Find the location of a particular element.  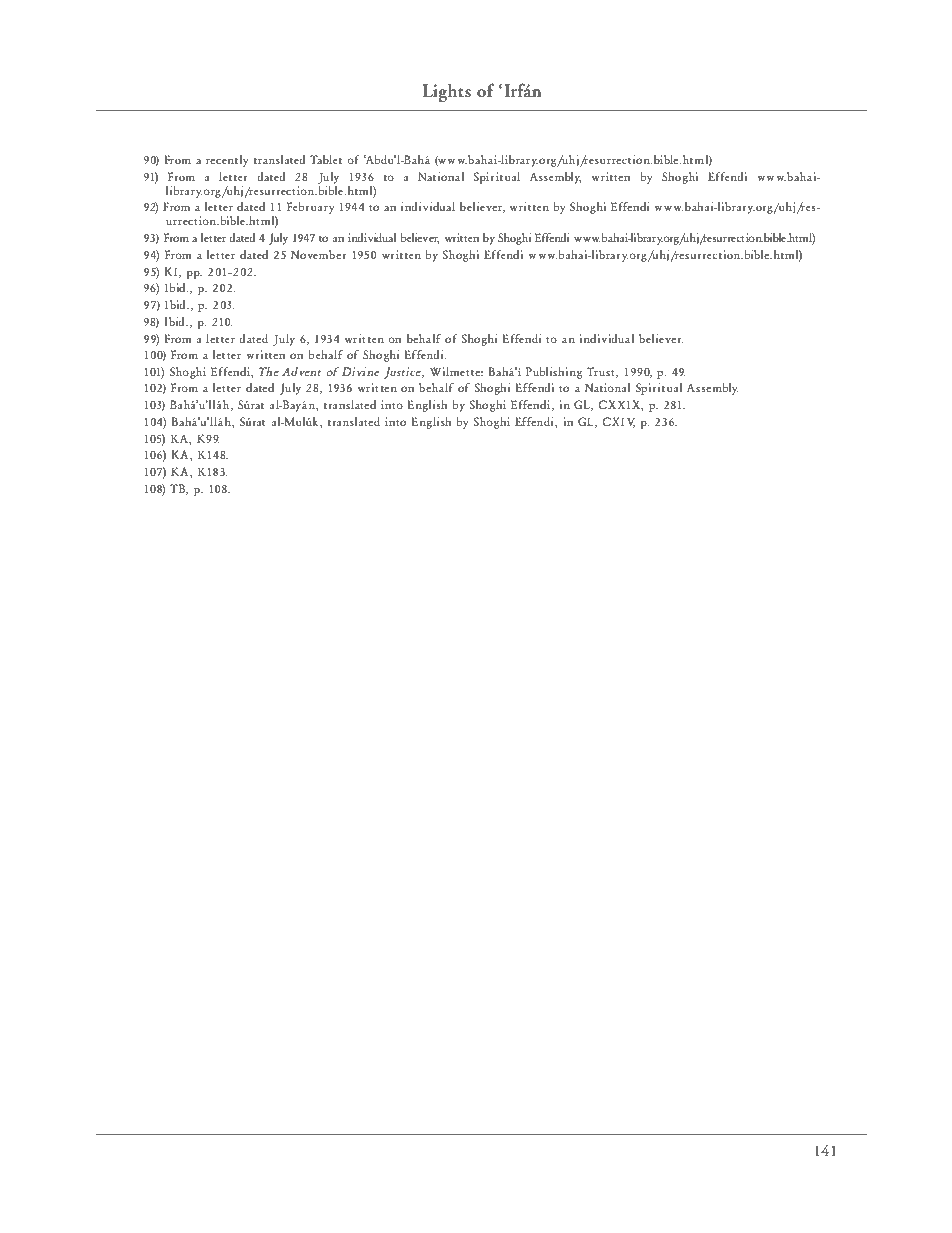

Publ is located at coordinates (537, 371).
